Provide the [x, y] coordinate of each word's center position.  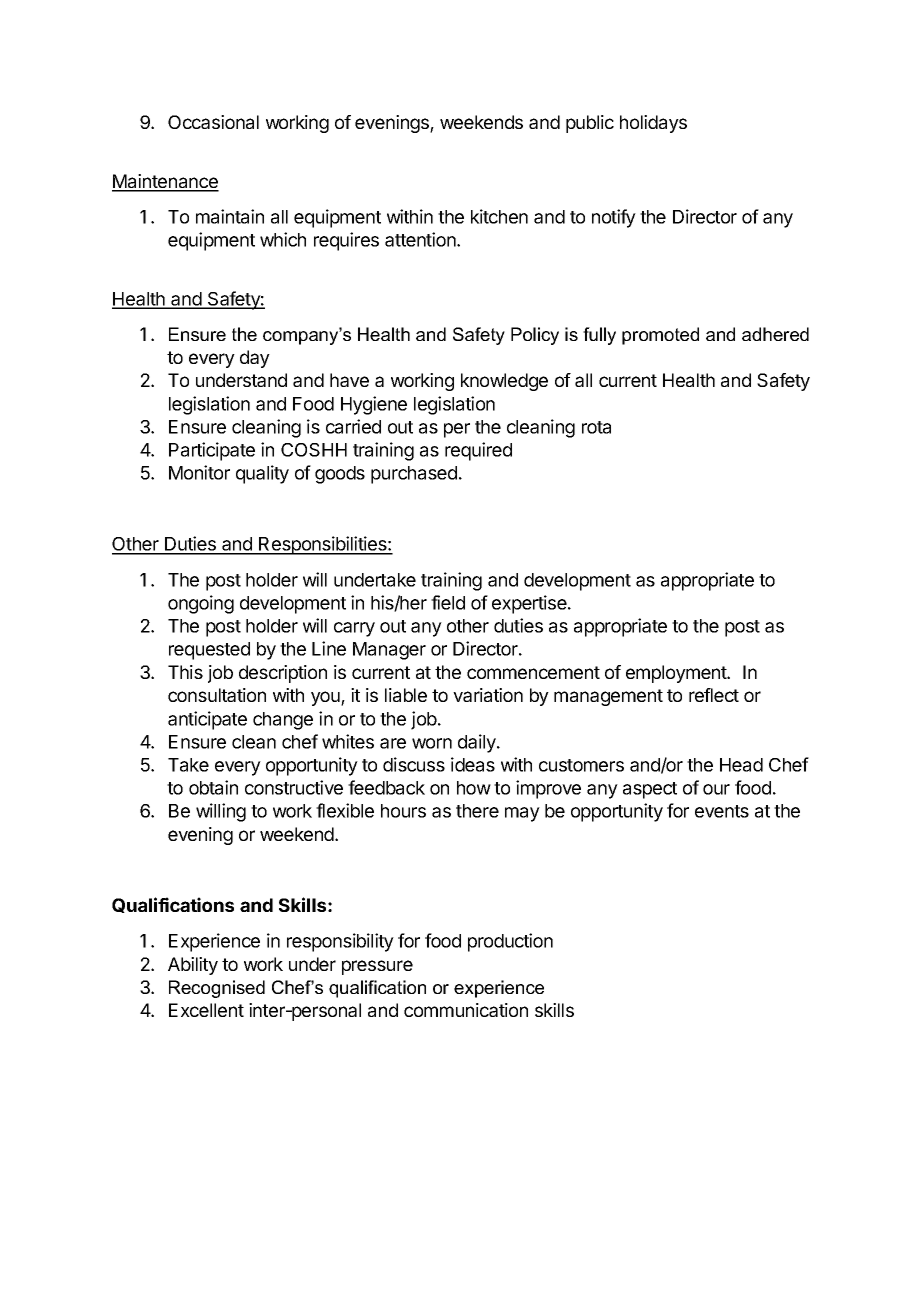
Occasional [213, 122]
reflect [714, 695]
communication [466, 1010]
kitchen [499, 216]
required [478, 451]
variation [488, 695]
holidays [653, 124]
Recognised [217, 989]
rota [596, 427]
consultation [217, 695]
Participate [212, 451]
